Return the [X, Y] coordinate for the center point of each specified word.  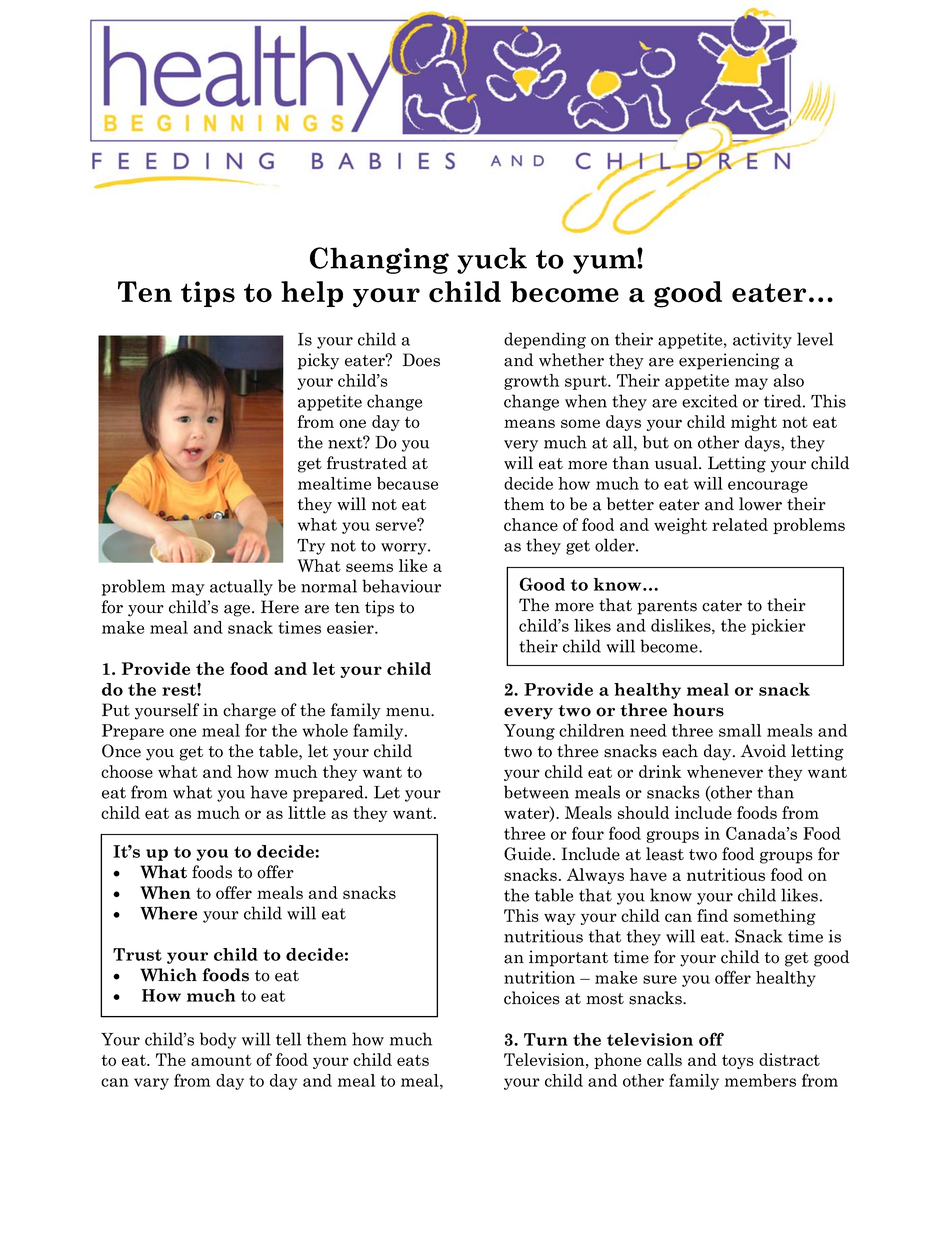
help [312, 294]
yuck [492, 260]
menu [409, 712]
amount [221, 1060]
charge [249, 711]
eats [413, 1060]
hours [698, 710]
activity [762, 341]
